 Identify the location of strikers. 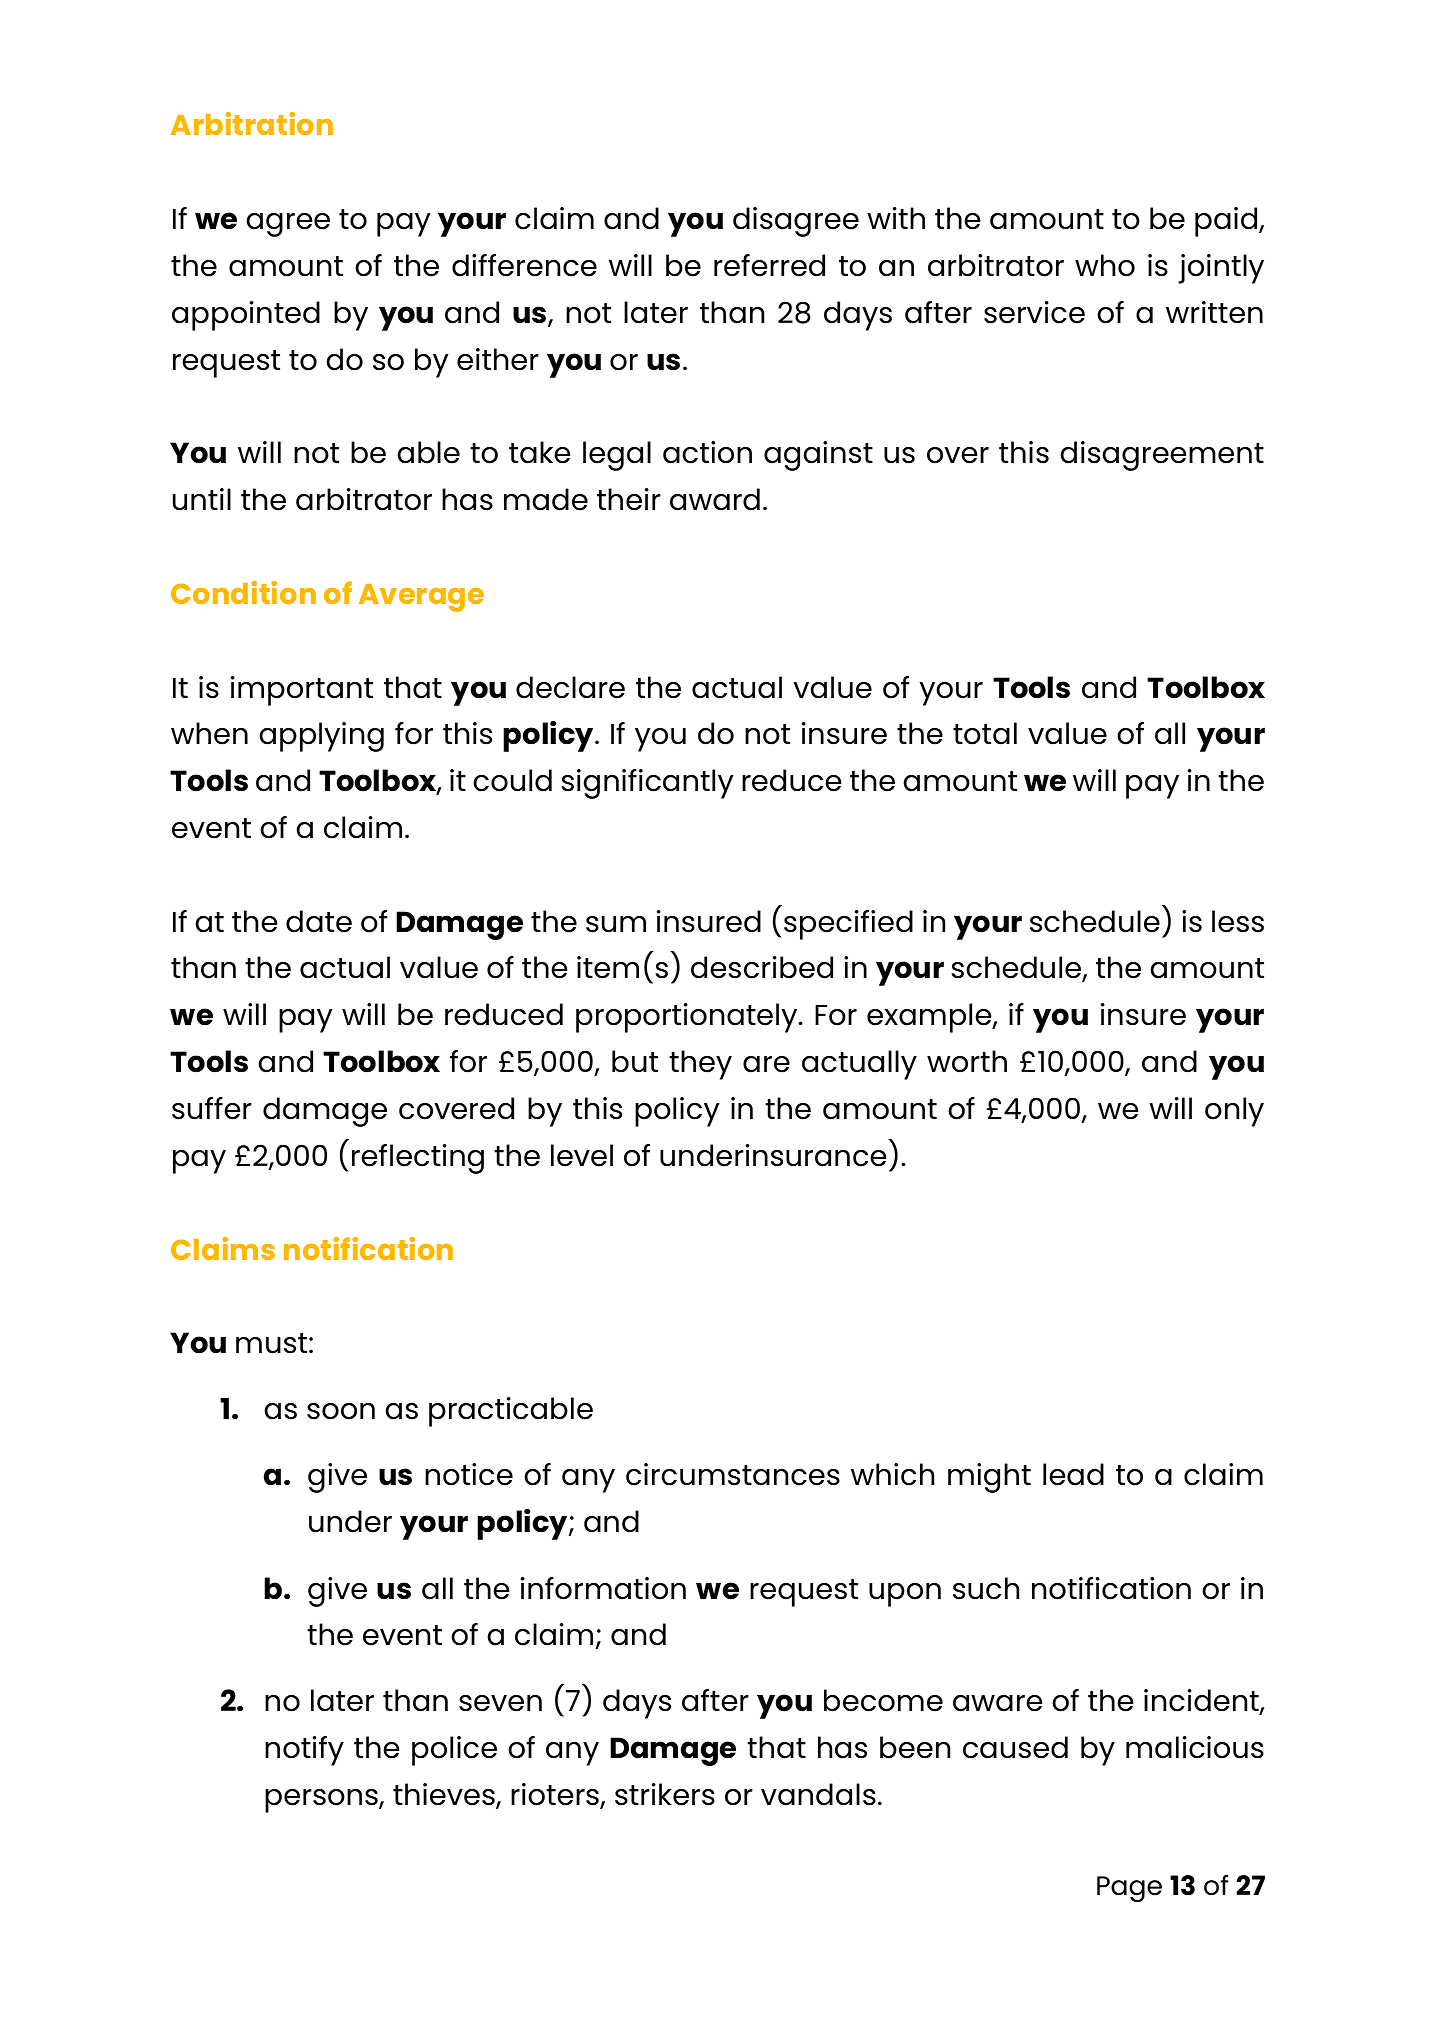
(665, 1794).
